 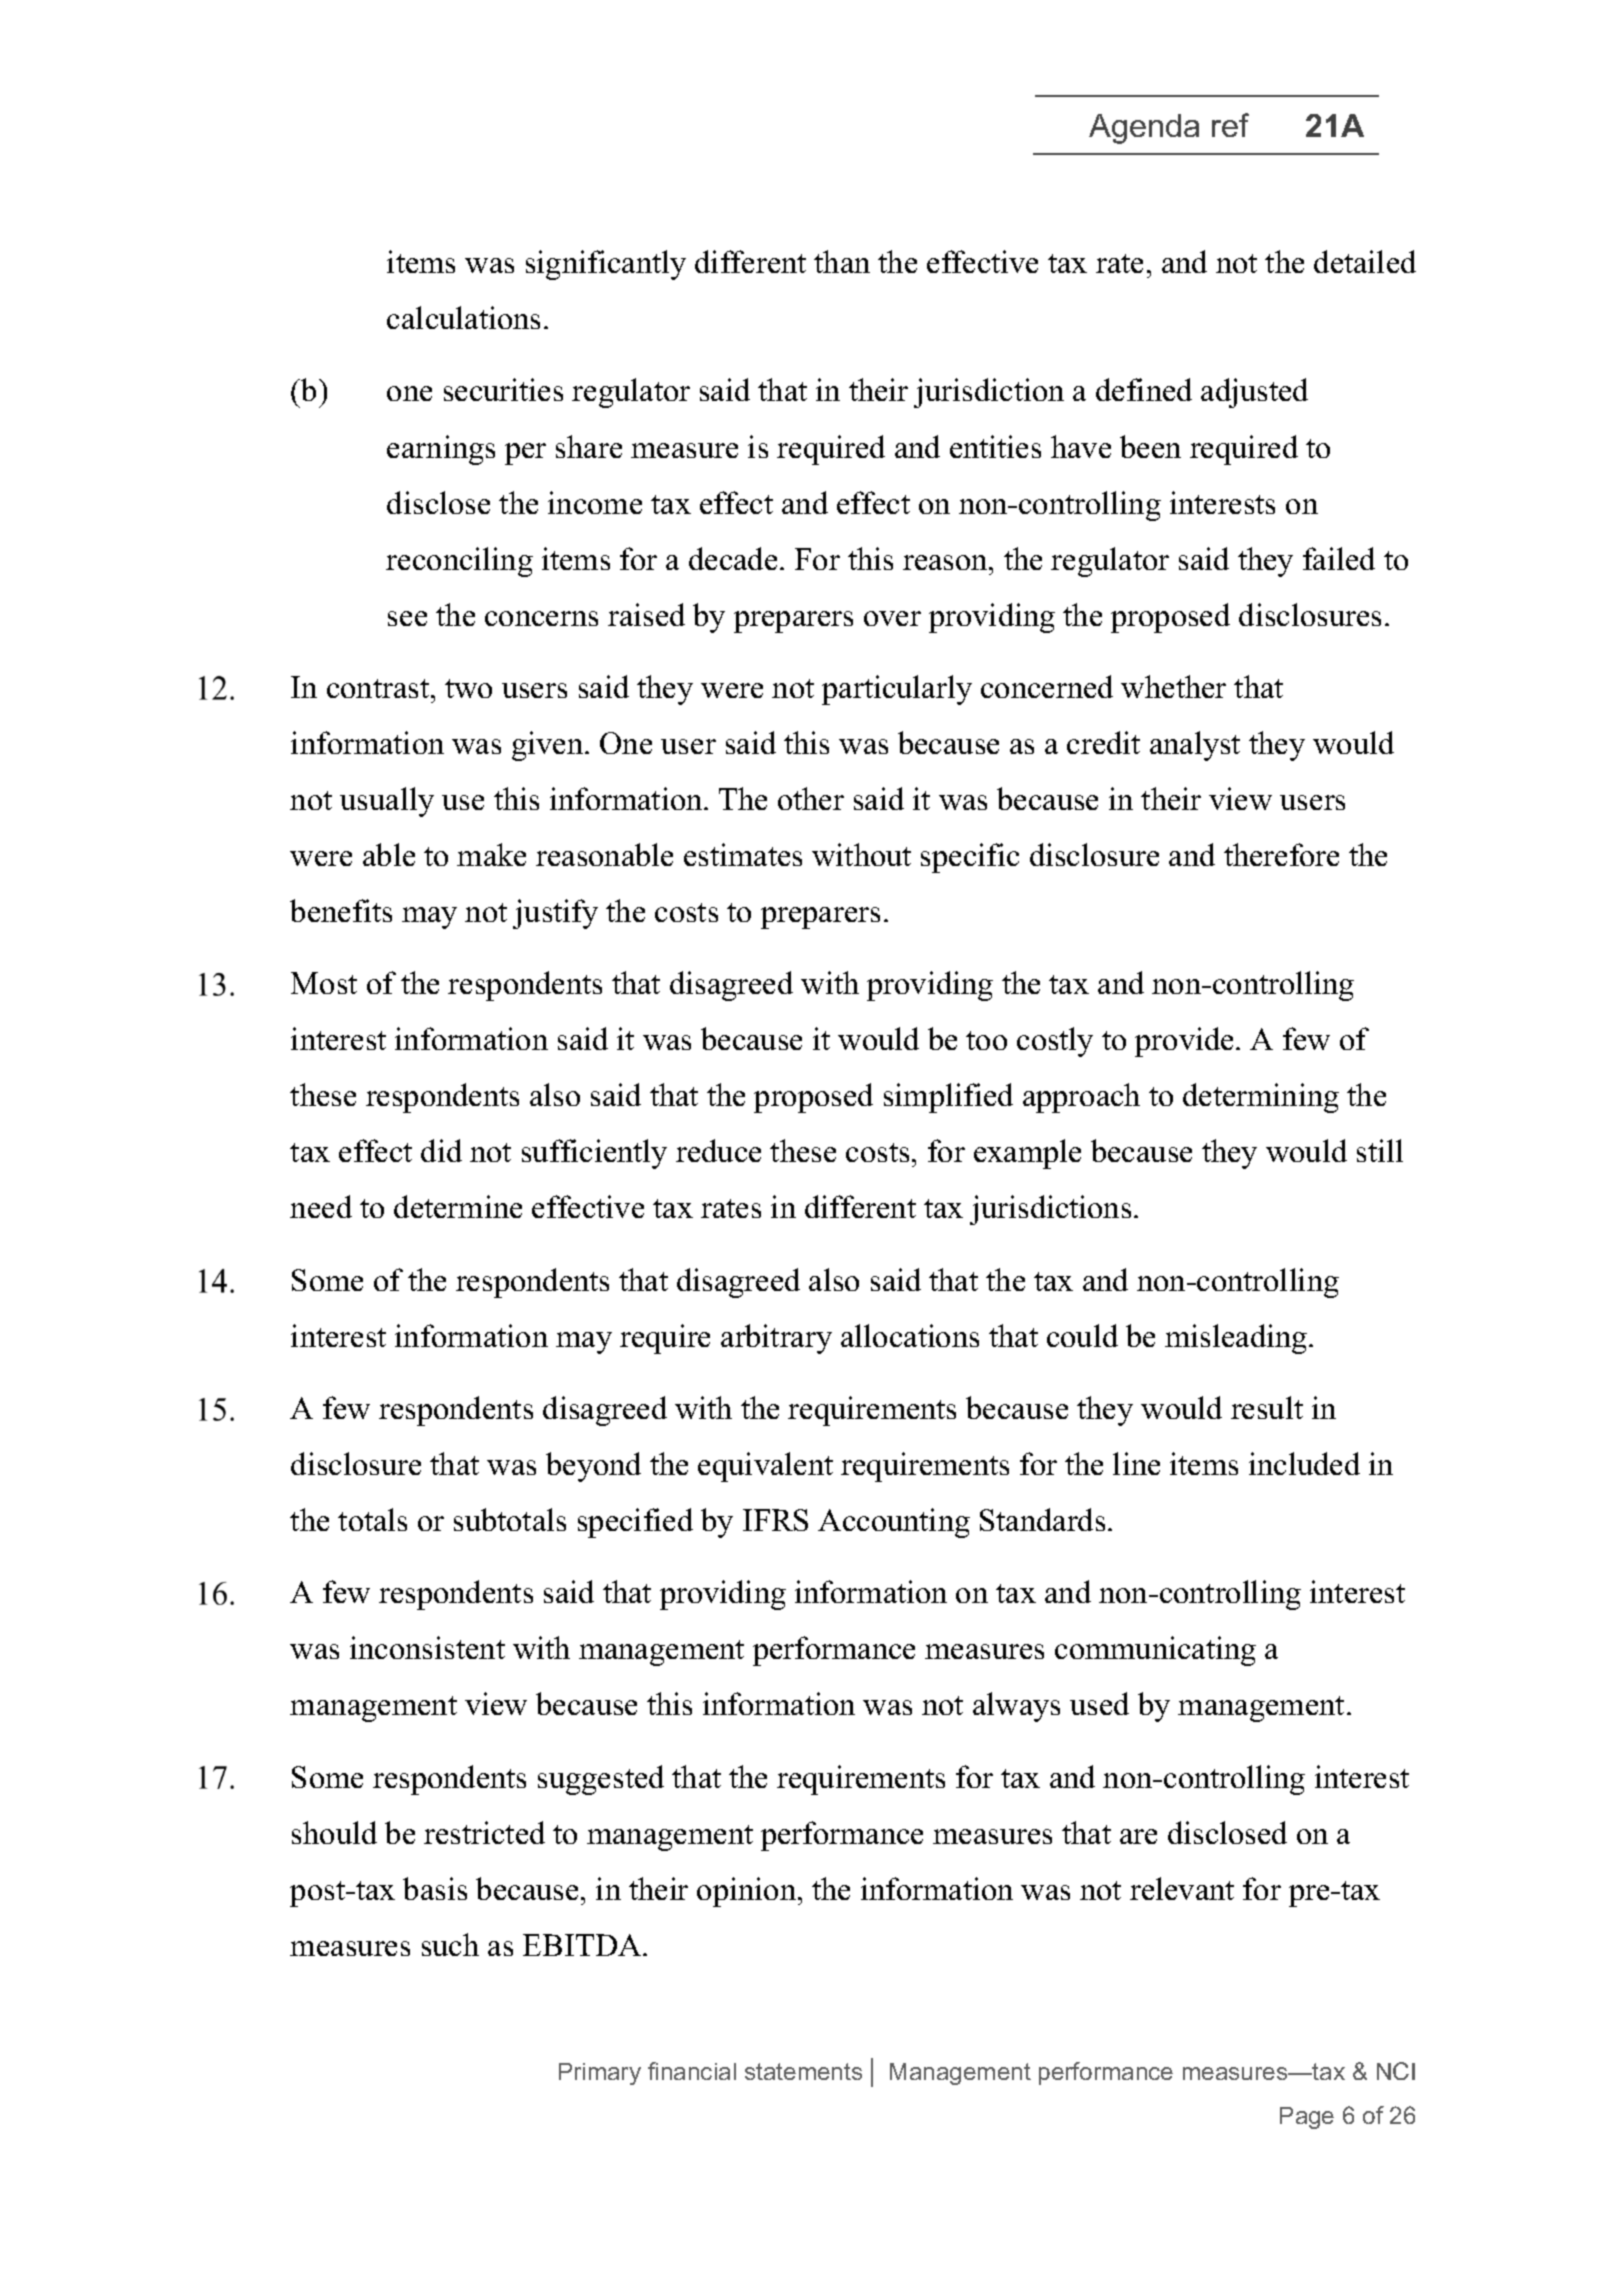 What do you see at coordinates (593, 1467) in the image?
I see `beyond` at bounding box center [593, 1467].
